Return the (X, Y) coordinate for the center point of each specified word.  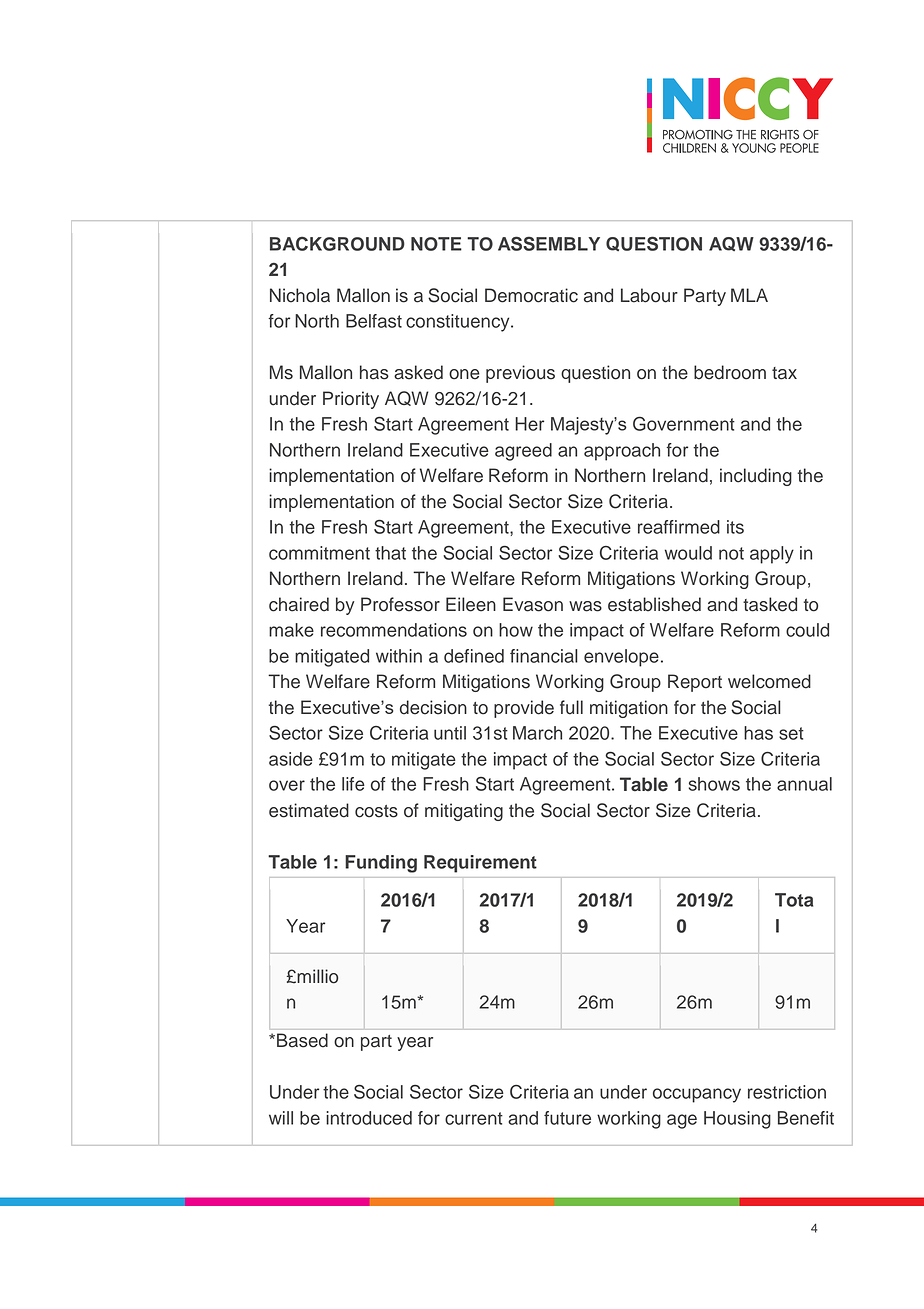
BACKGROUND (337, 243)
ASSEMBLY (549, 243)
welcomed (769, 681)
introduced (369, 1118)
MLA (749, 295)
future (567, 1118)
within (399, 656)
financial (544, 656)
